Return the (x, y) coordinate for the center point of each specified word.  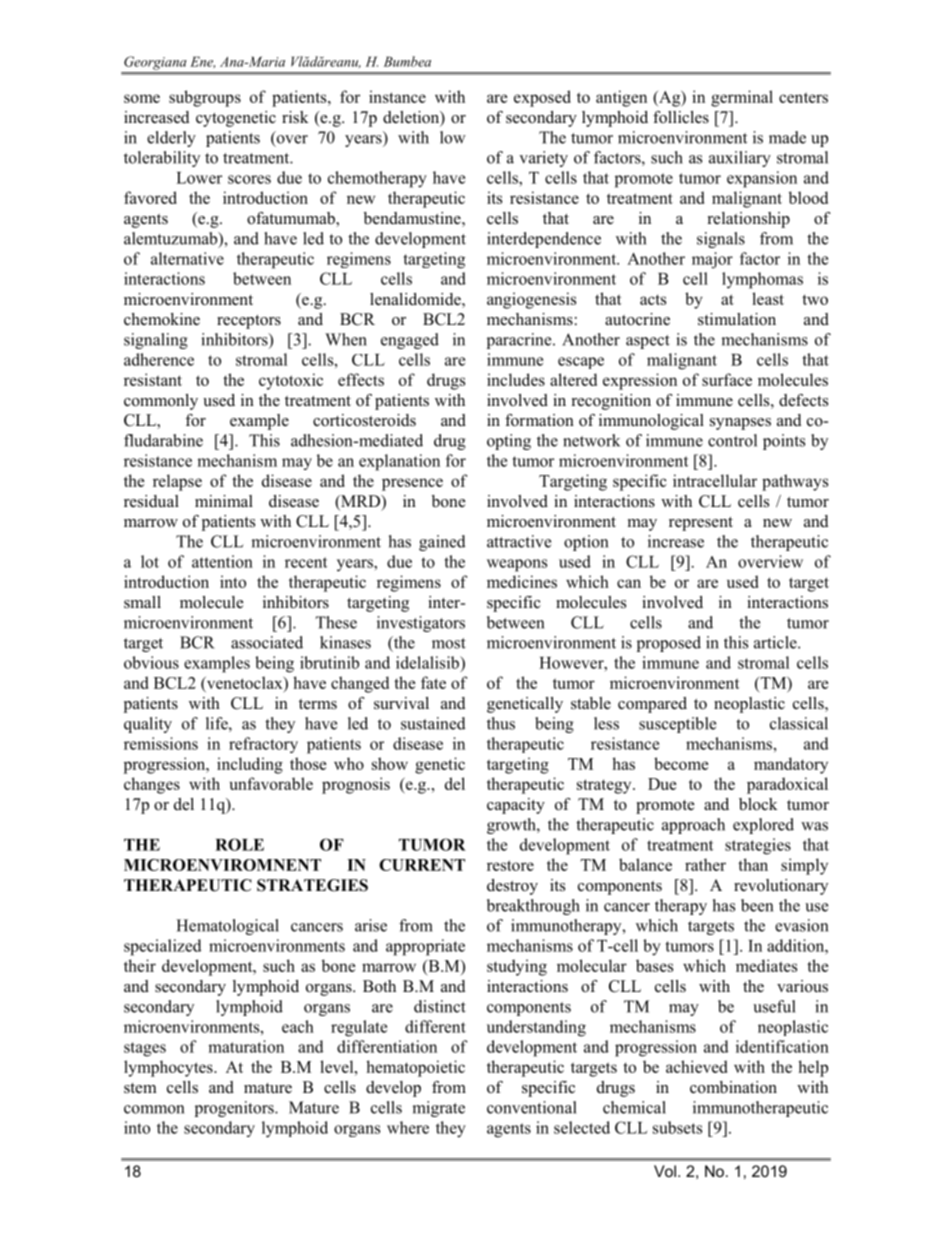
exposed (542, 98)
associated (267, 642)
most (449, 643)
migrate (438, 1109)
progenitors (235, 1109)
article (776, 642)
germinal (742, 98)
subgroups (205, 98)
